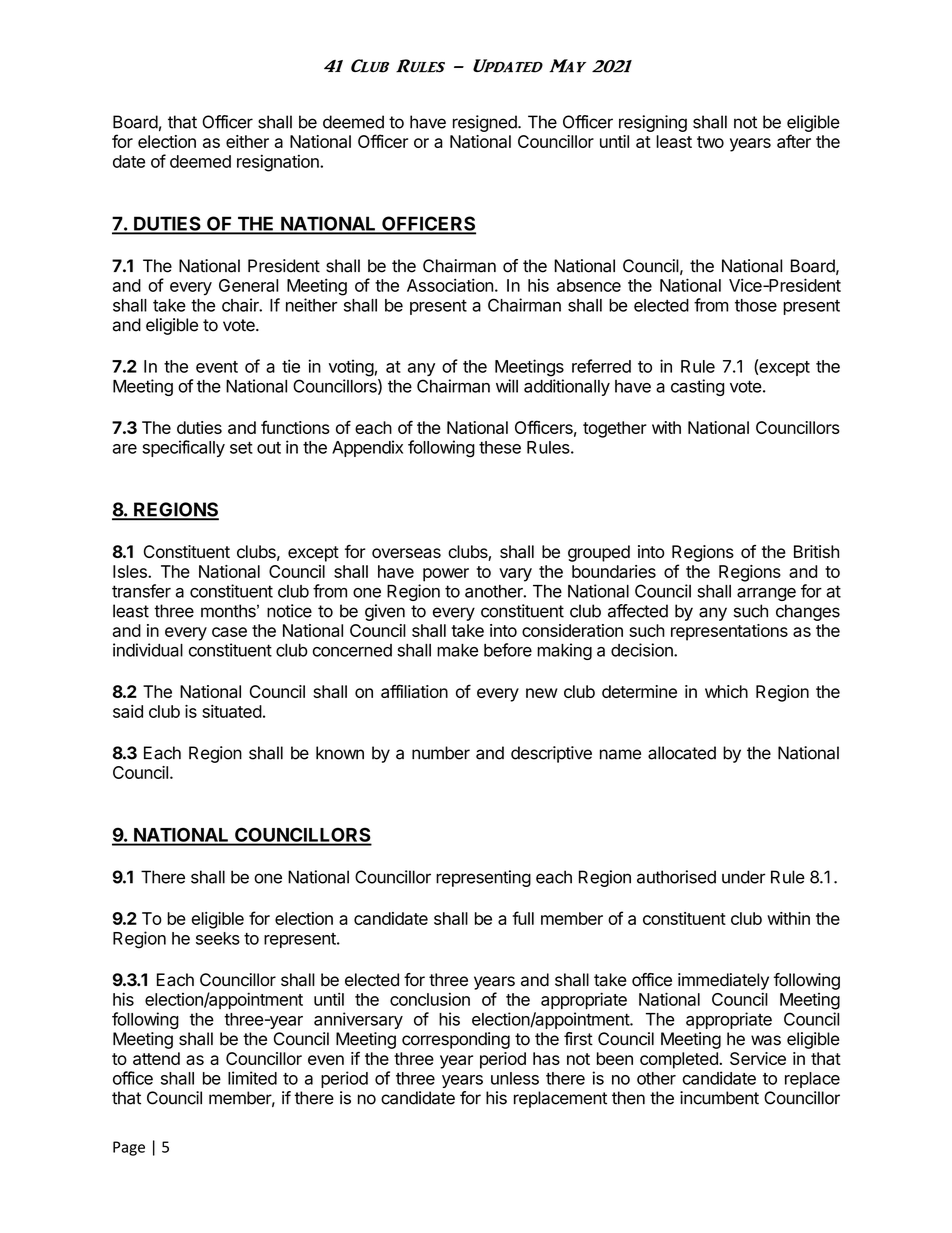 This document has height=1233, width=952. Describe the element at coordinates (232, 711) in the document. I see `situated` at that location.
